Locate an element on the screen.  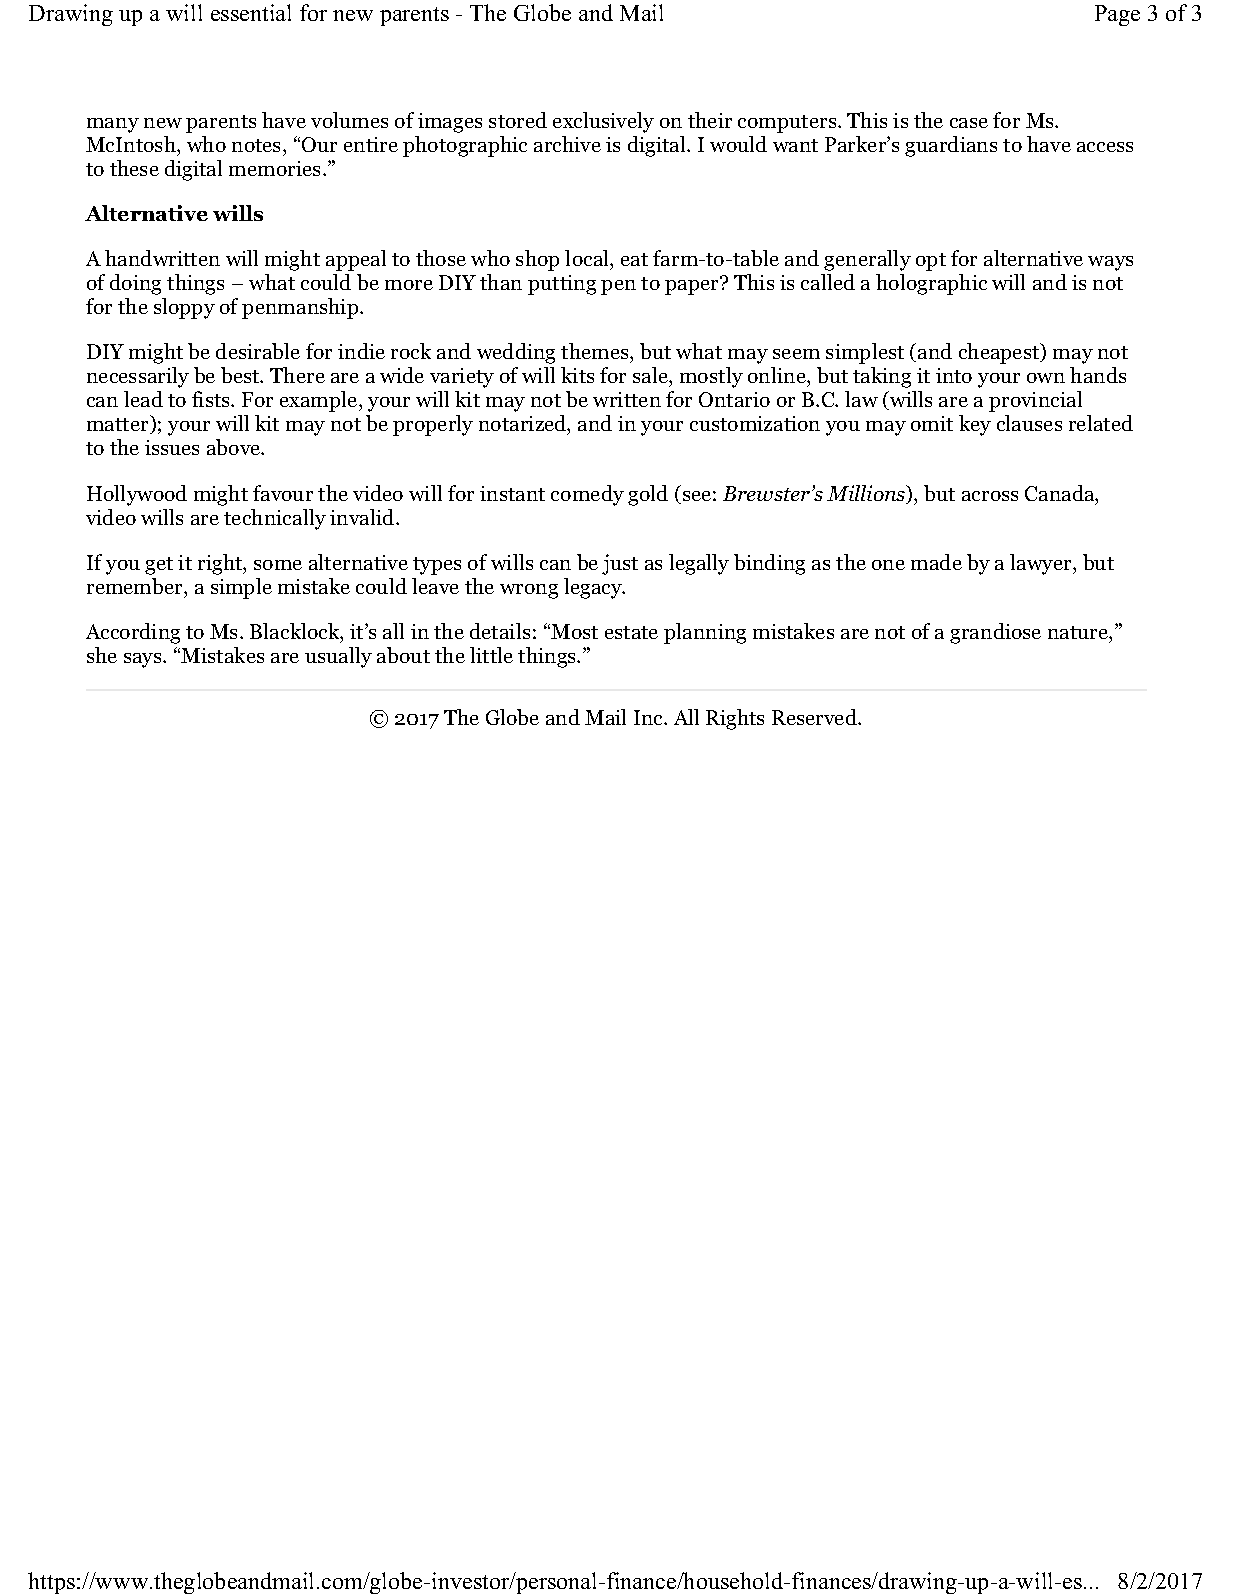
Page is located at coordinates (1117, 15).
